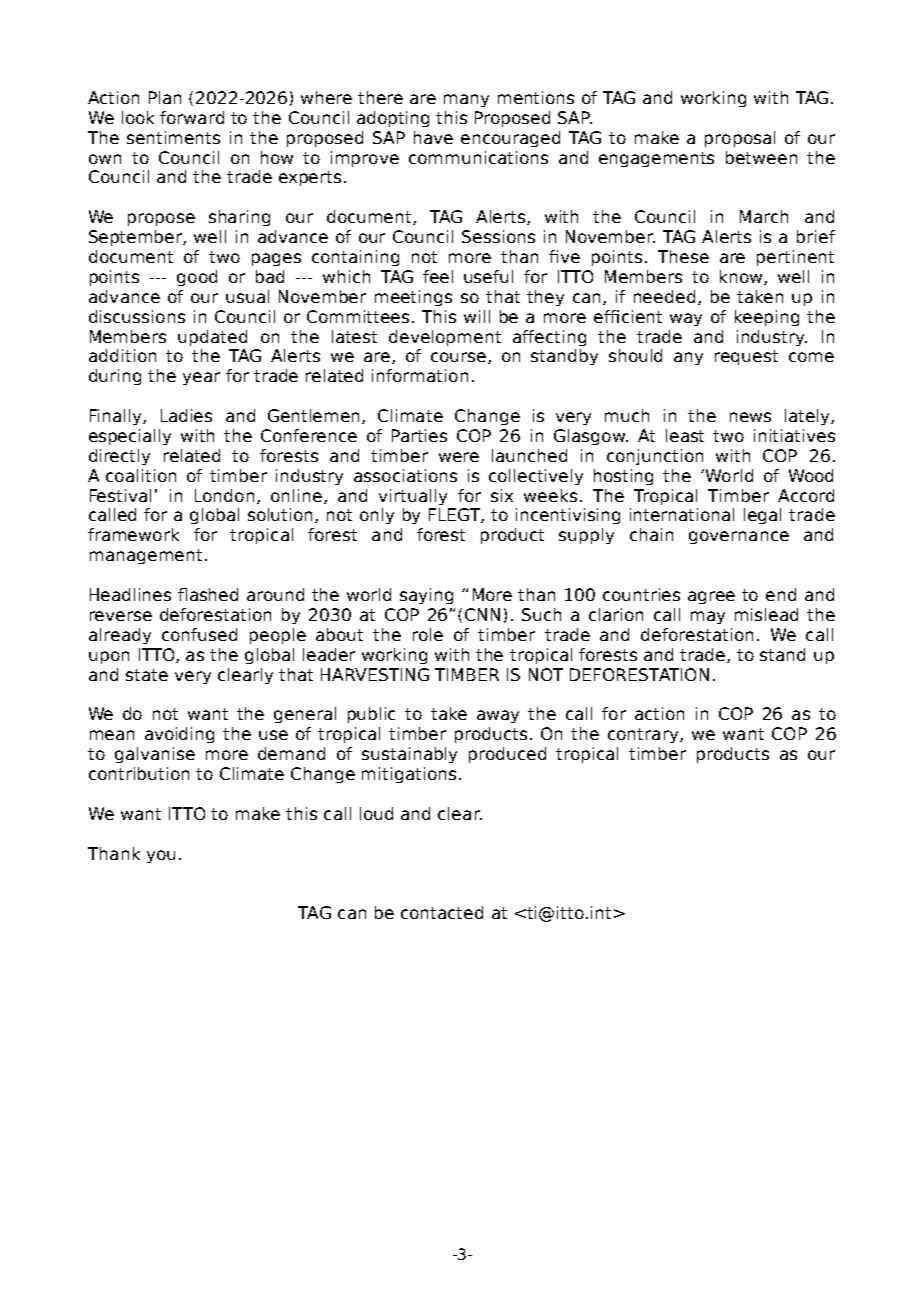 Image resolution: width=924 pixels, height=1308 pixels. What do you see at coordinates (498, 716) in the page?
I see `away` at bounding box center [498, 716].
